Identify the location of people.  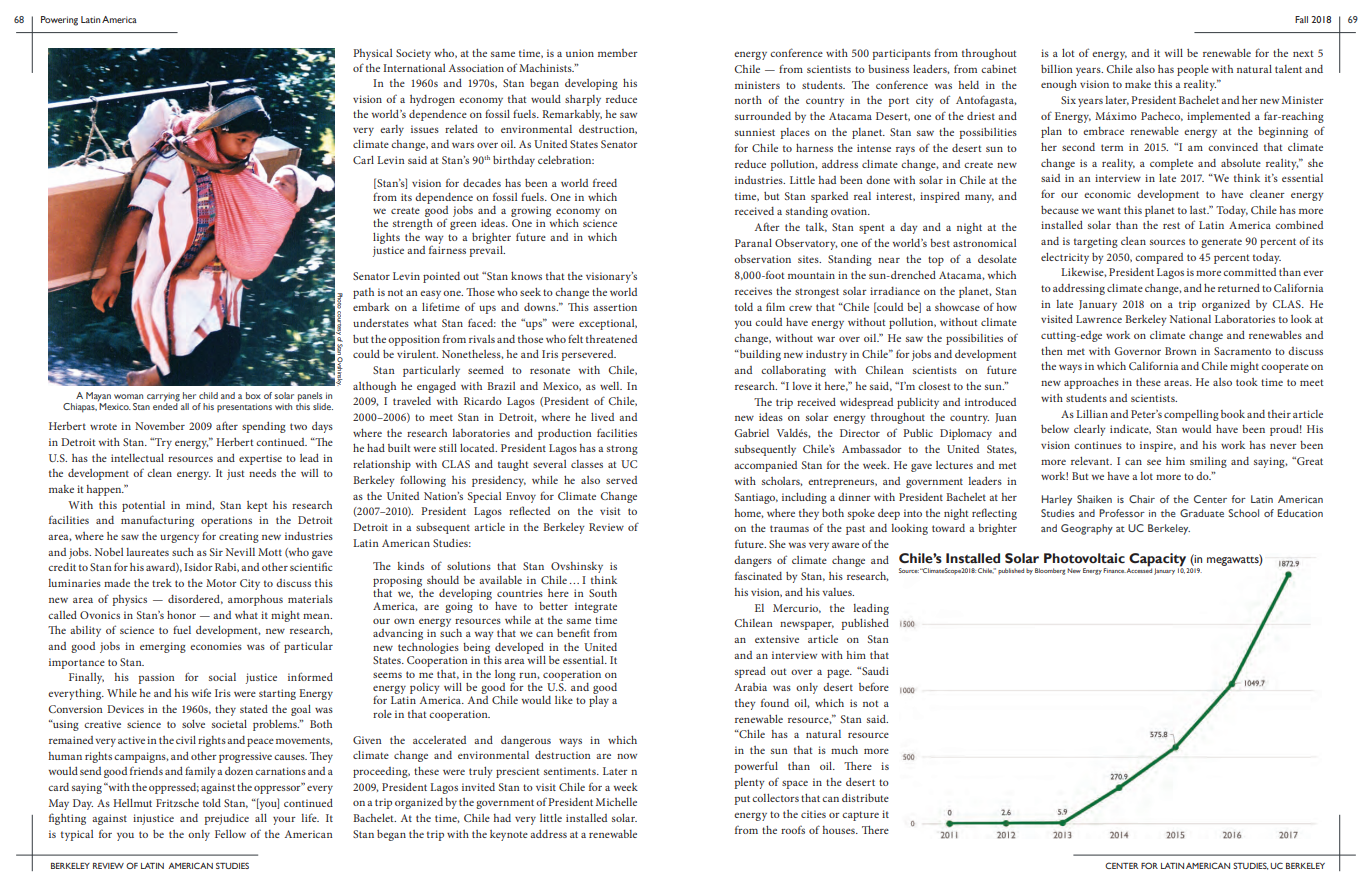
(1193, 70).
